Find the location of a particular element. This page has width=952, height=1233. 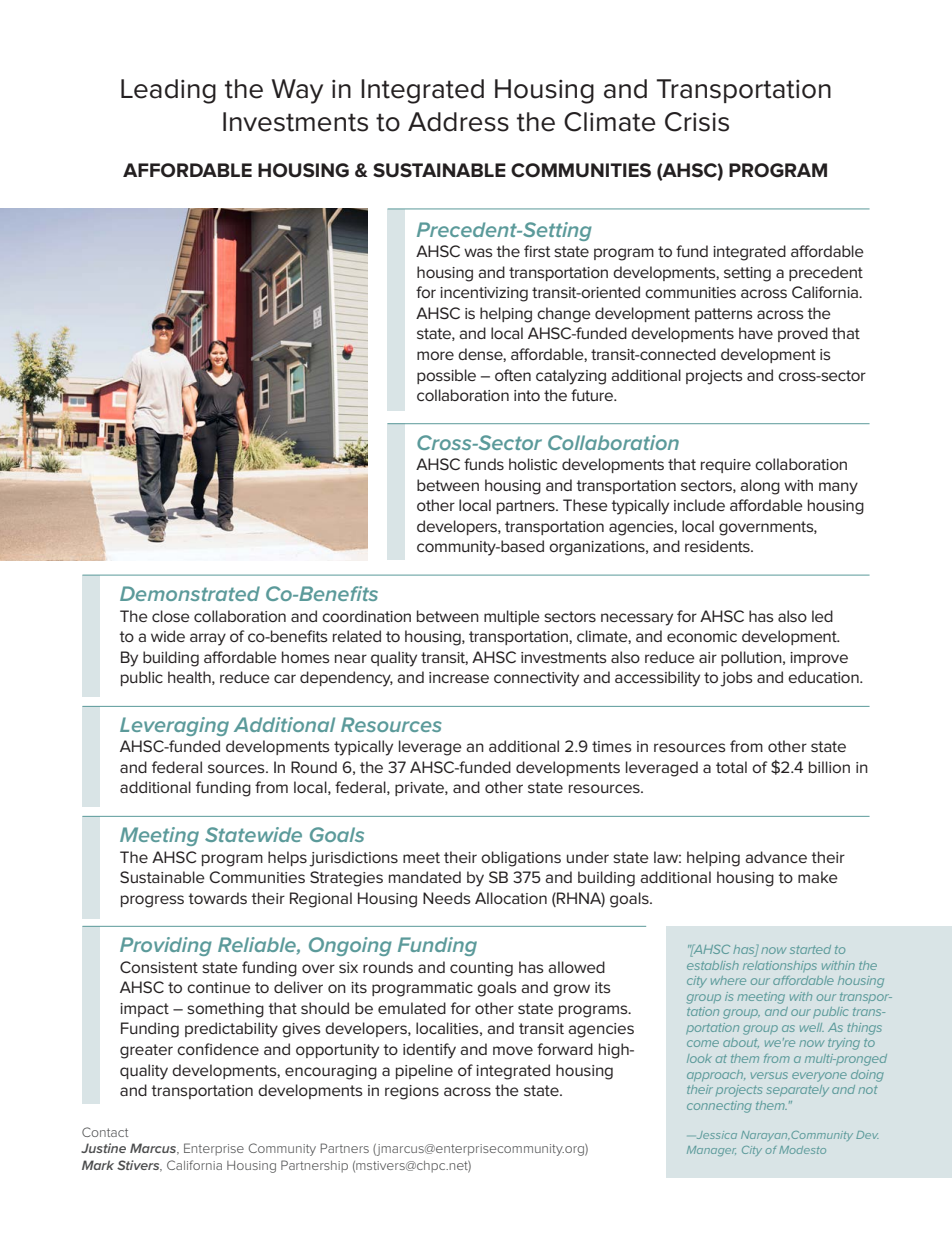

Address is located at coordinates (458, 122).
